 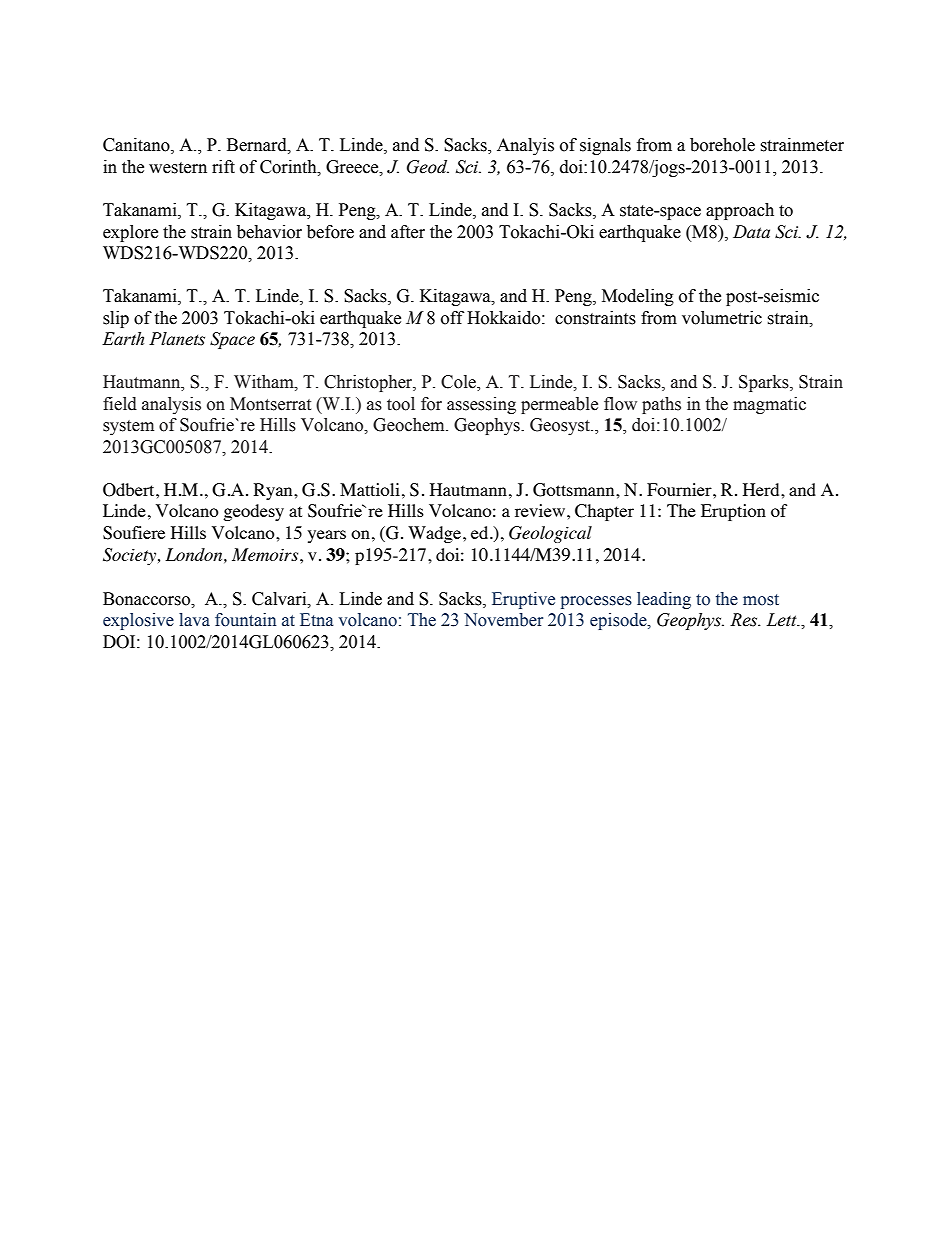 I want to click on review, so click(x=541, y=510).
